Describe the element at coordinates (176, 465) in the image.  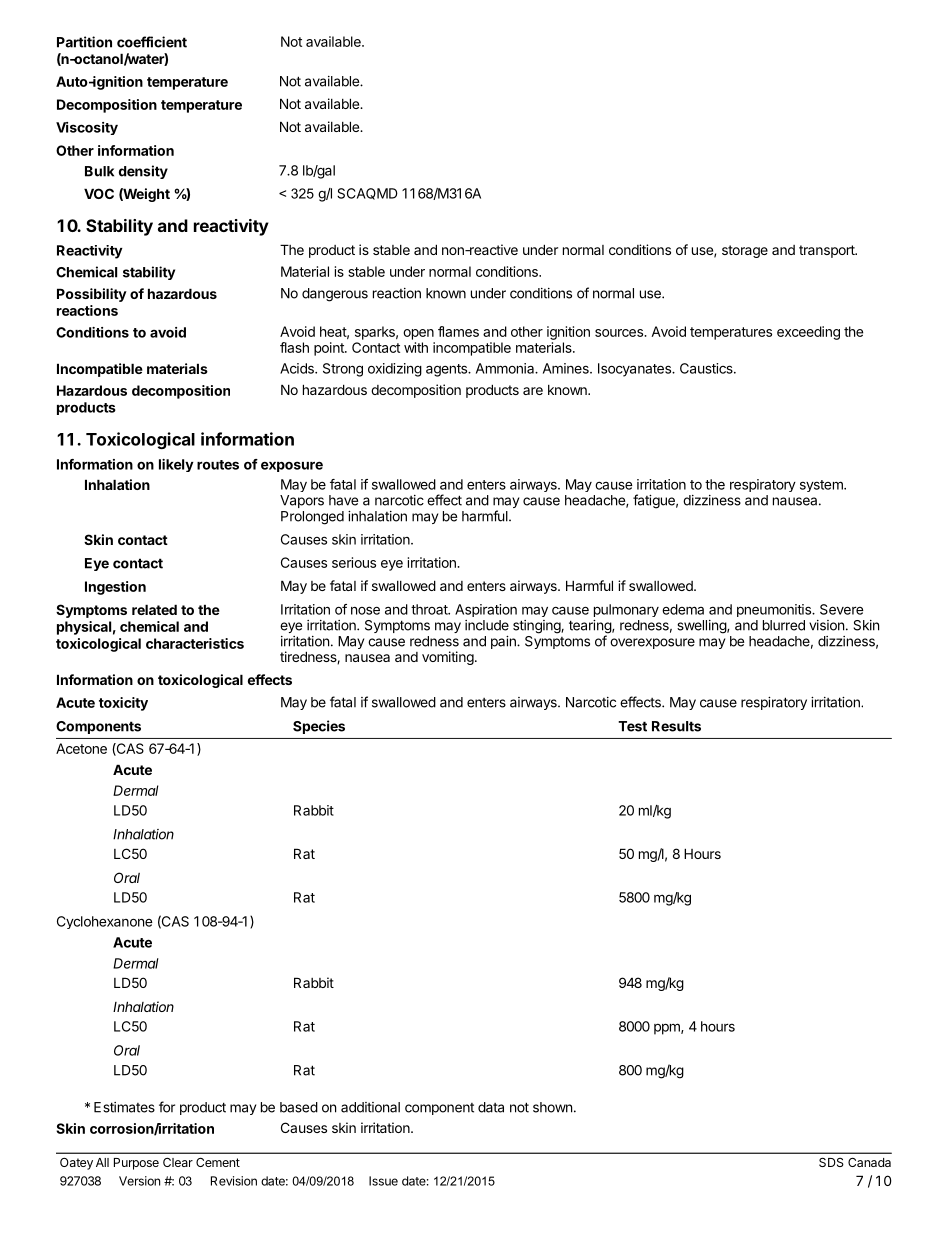
I see `likely` at that location.
